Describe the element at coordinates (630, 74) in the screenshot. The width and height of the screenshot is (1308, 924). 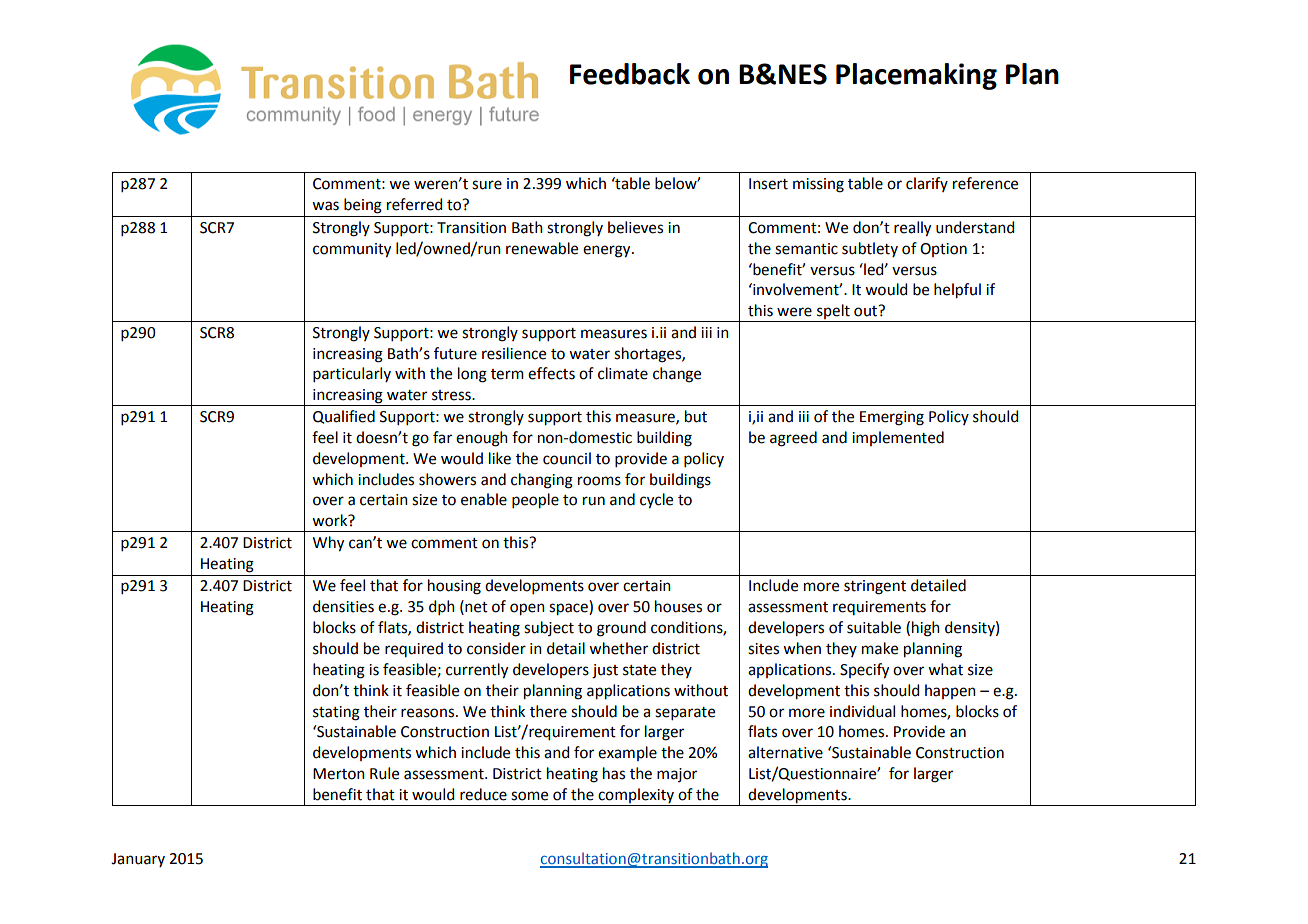
I see `Feedback` at that location.
